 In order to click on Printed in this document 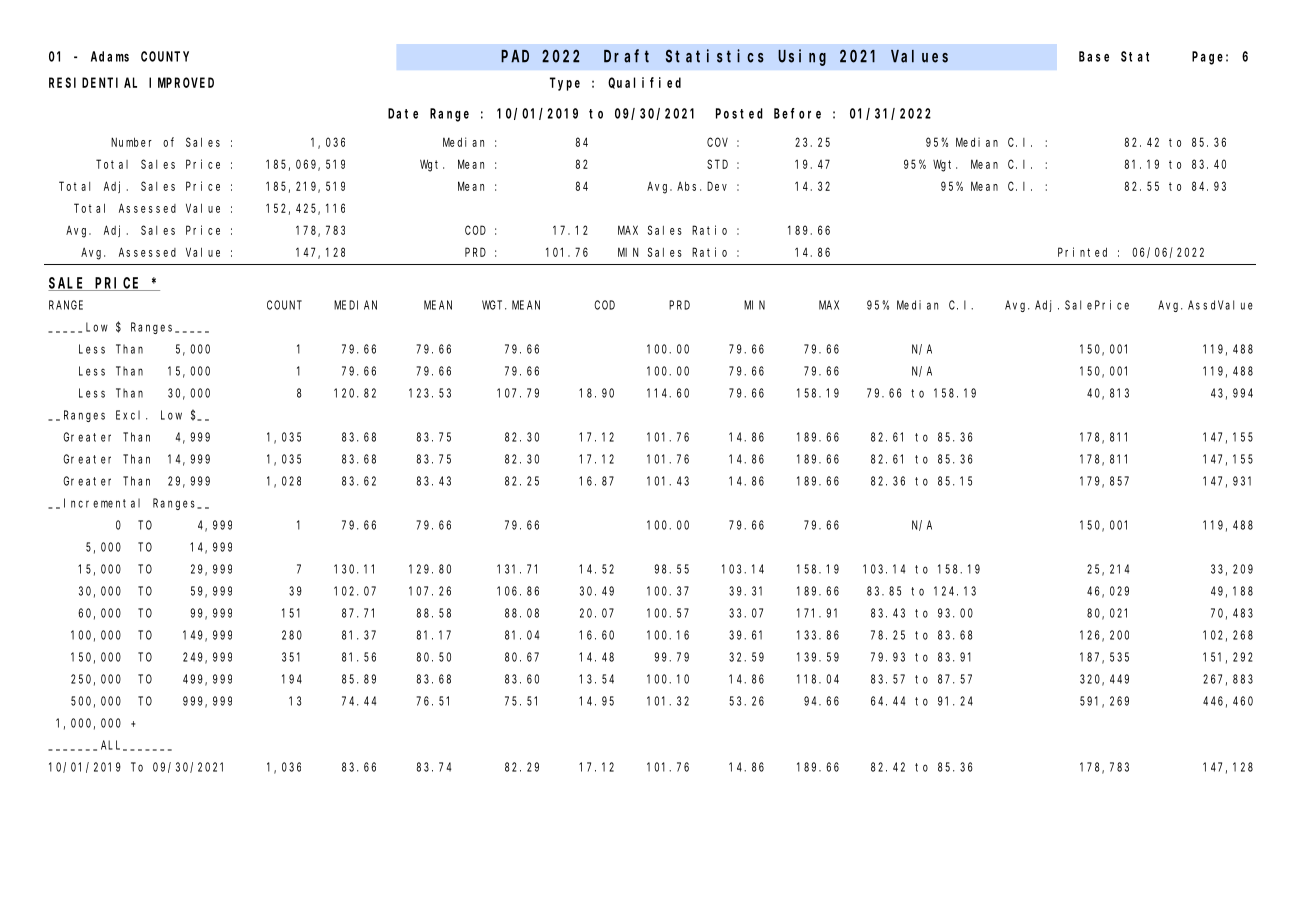, I will do `click(1082, 252)`.
